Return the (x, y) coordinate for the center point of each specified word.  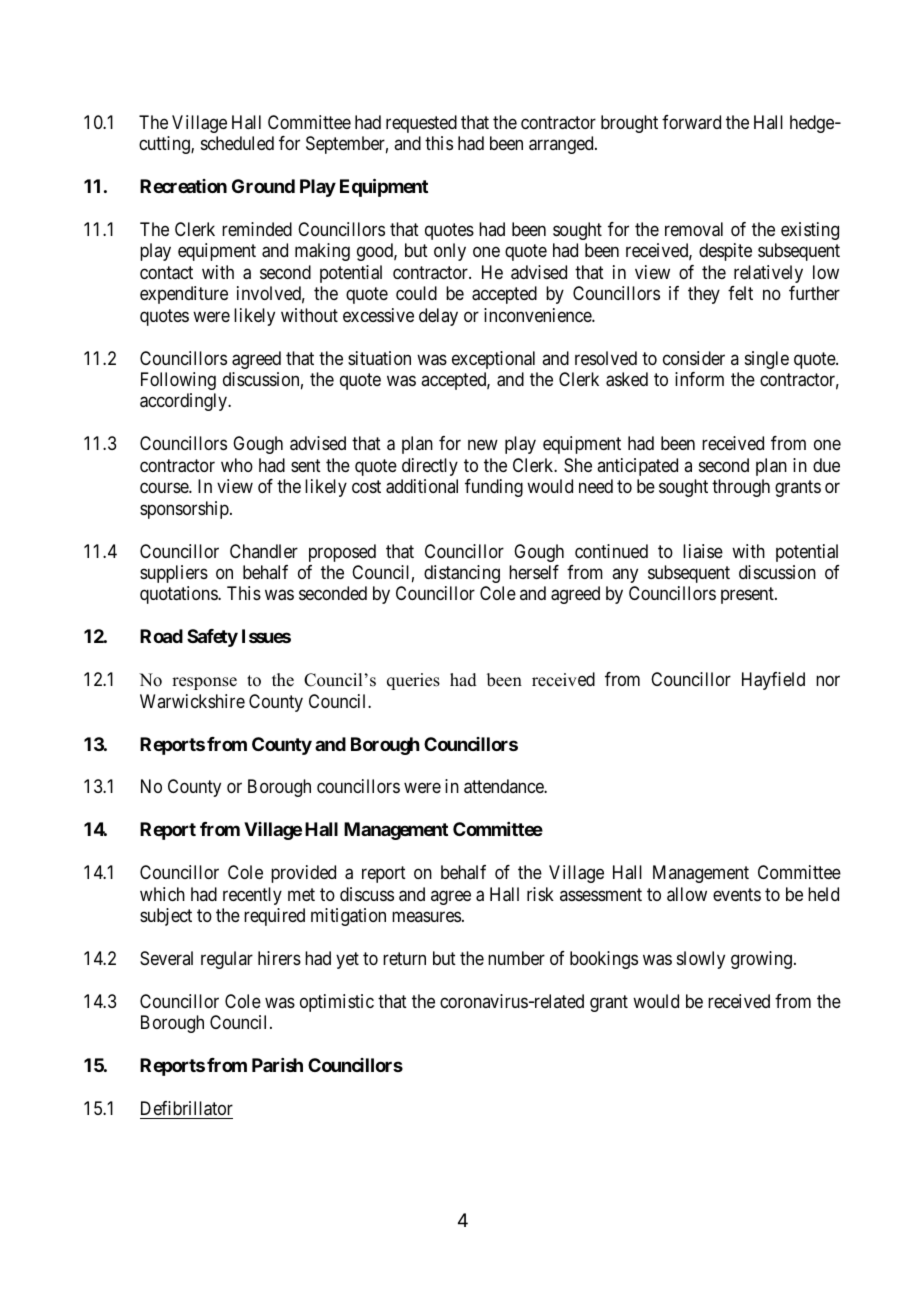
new (483, 445)
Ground (263, 186)
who (237, 465)
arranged (562, 145)
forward (691, 122)
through (741, 488)
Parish (277, 1065)
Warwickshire (192, 701)
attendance (504, 786)
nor (828, 681)
